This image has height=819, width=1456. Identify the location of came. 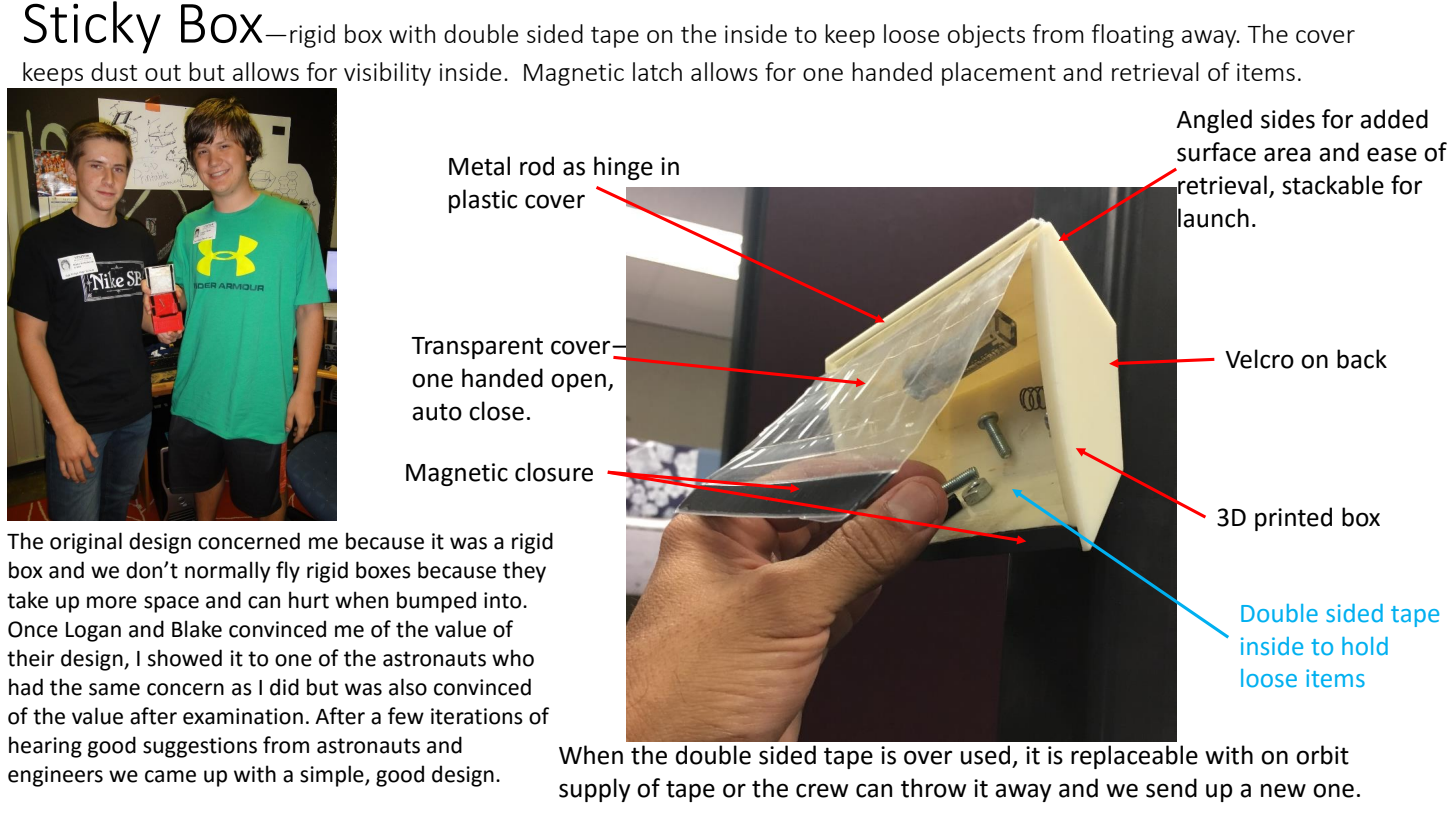
(170, 776).
